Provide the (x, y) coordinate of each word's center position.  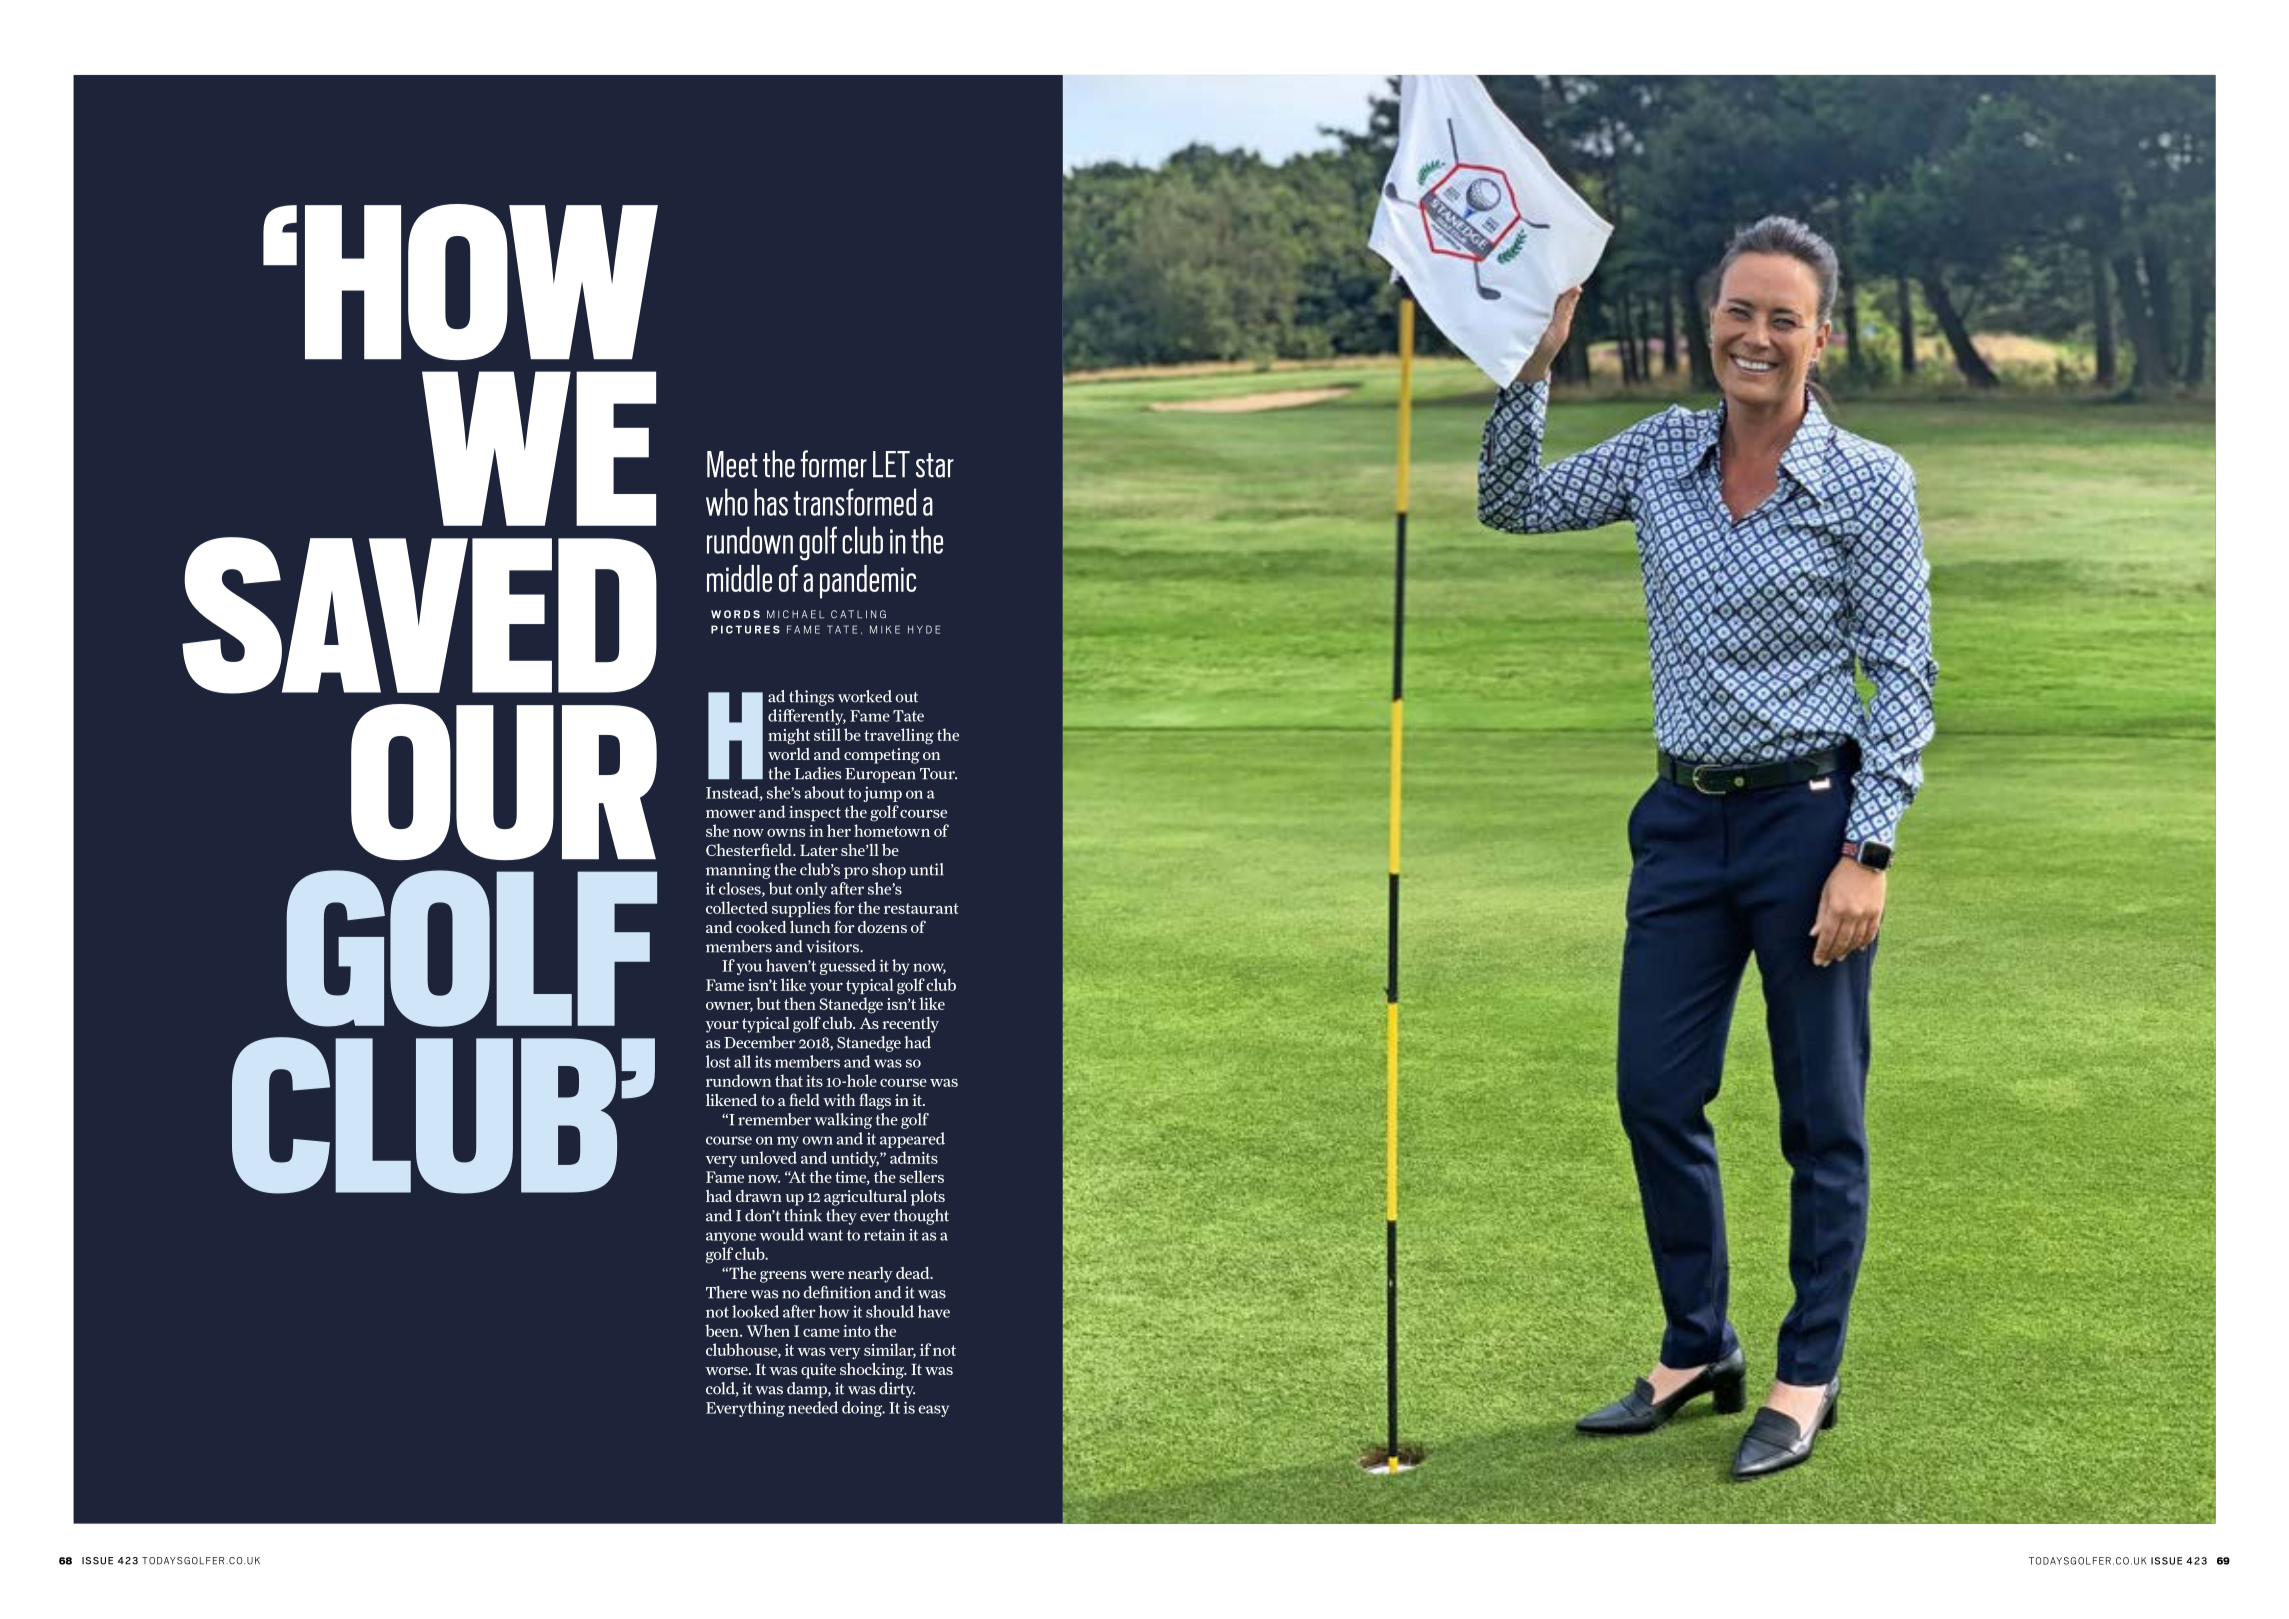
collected (737, 907)
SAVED (419, 615)
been (723, 1330)
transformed (854, 502)
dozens (882, 927)
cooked (761, 927)
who (727, 502)
